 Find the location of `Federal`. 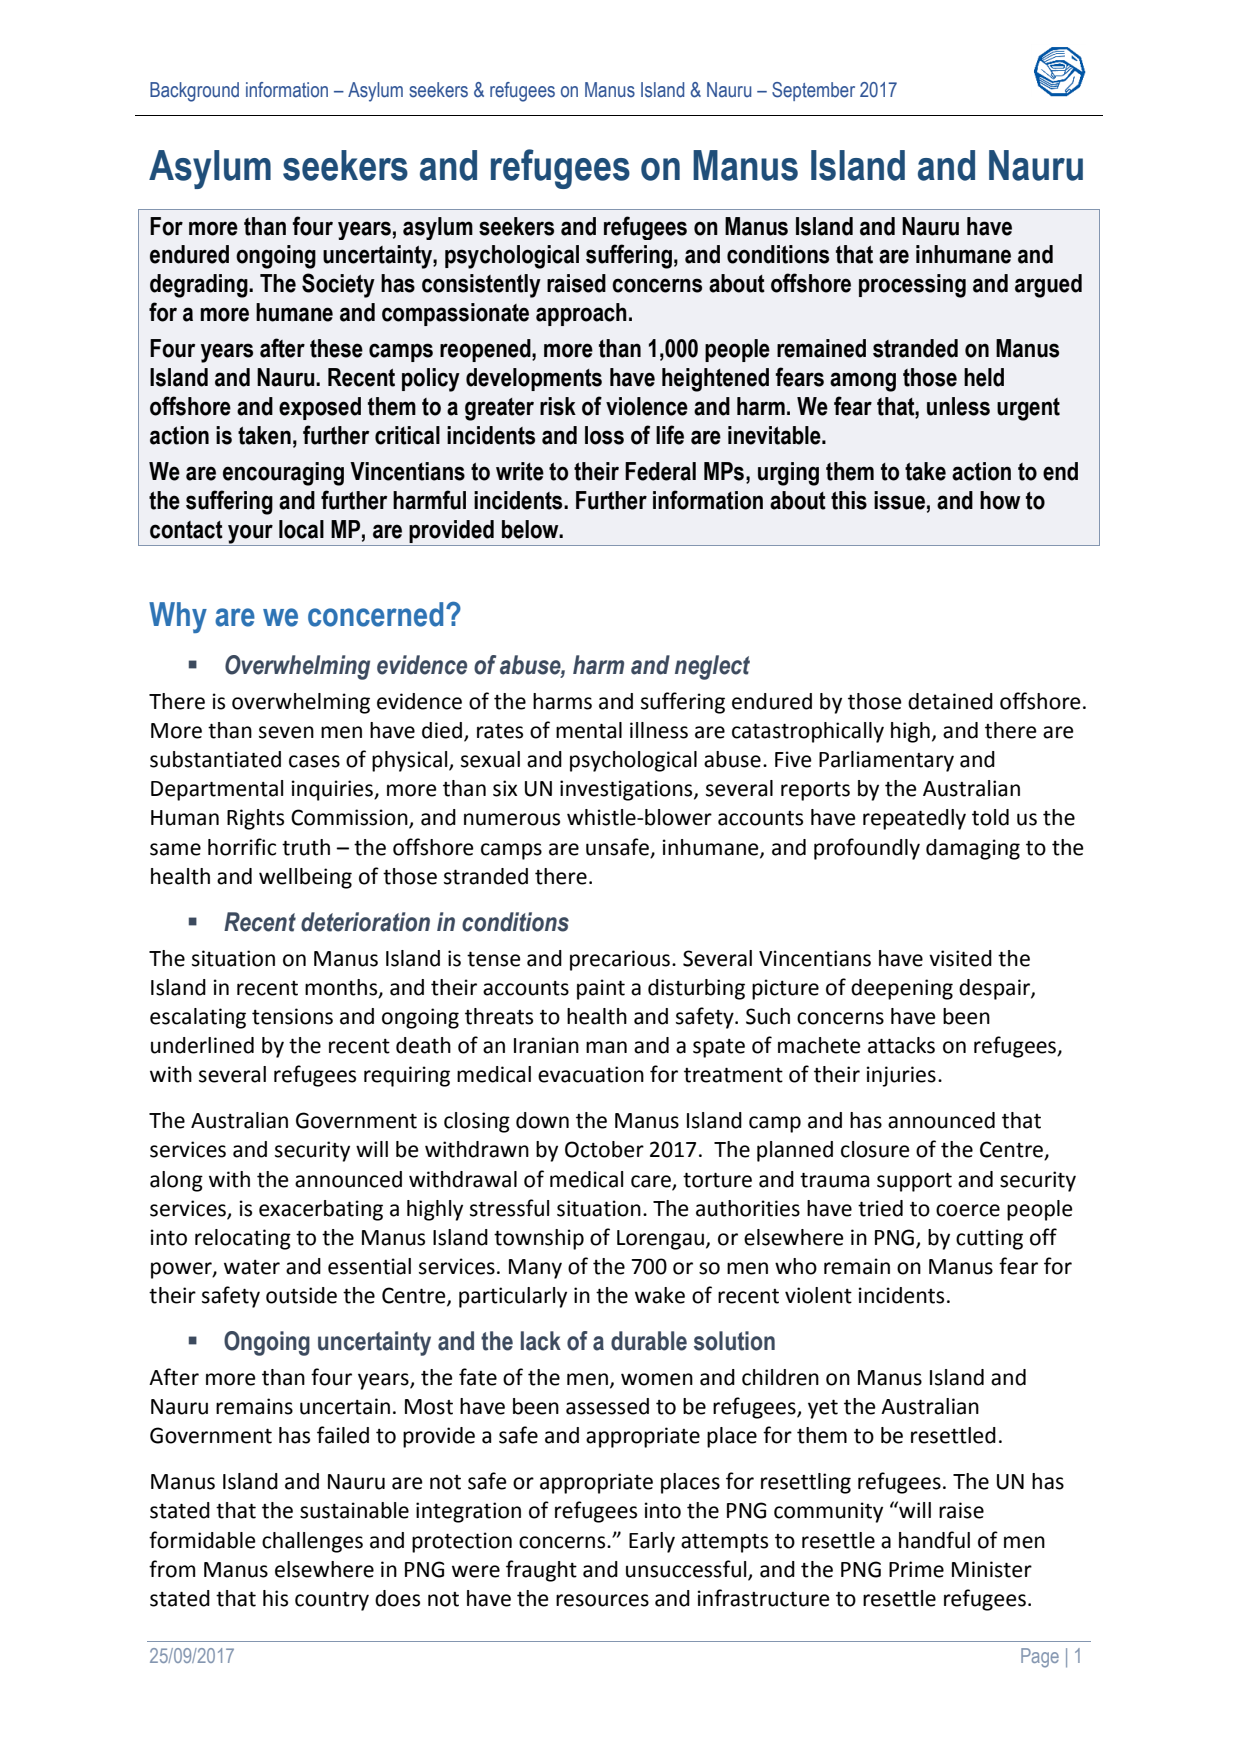

Federal is located at coordinates (660, 471).
